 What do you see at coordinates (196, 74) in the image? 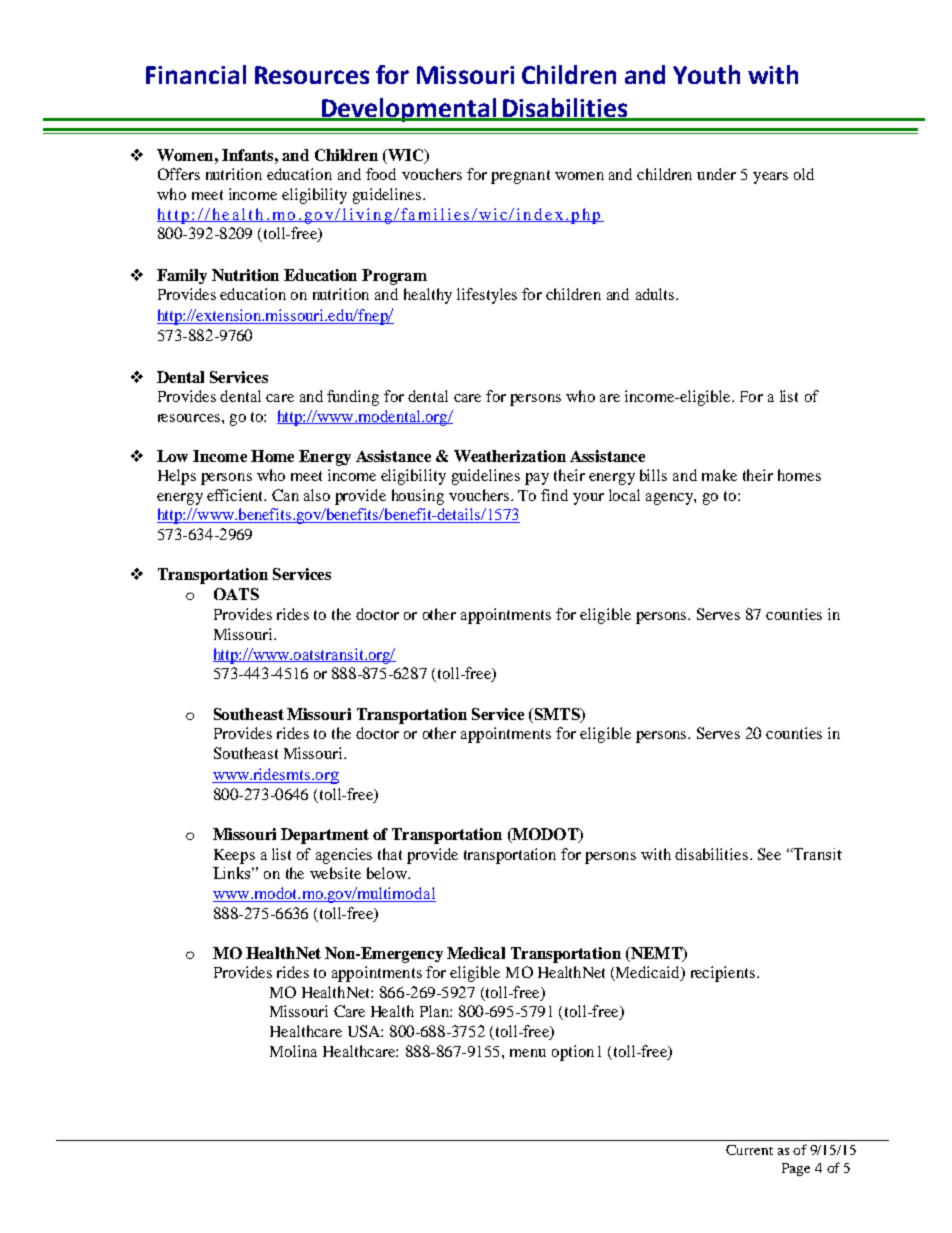
I see `Financial` at bounding box center [196, 74].
